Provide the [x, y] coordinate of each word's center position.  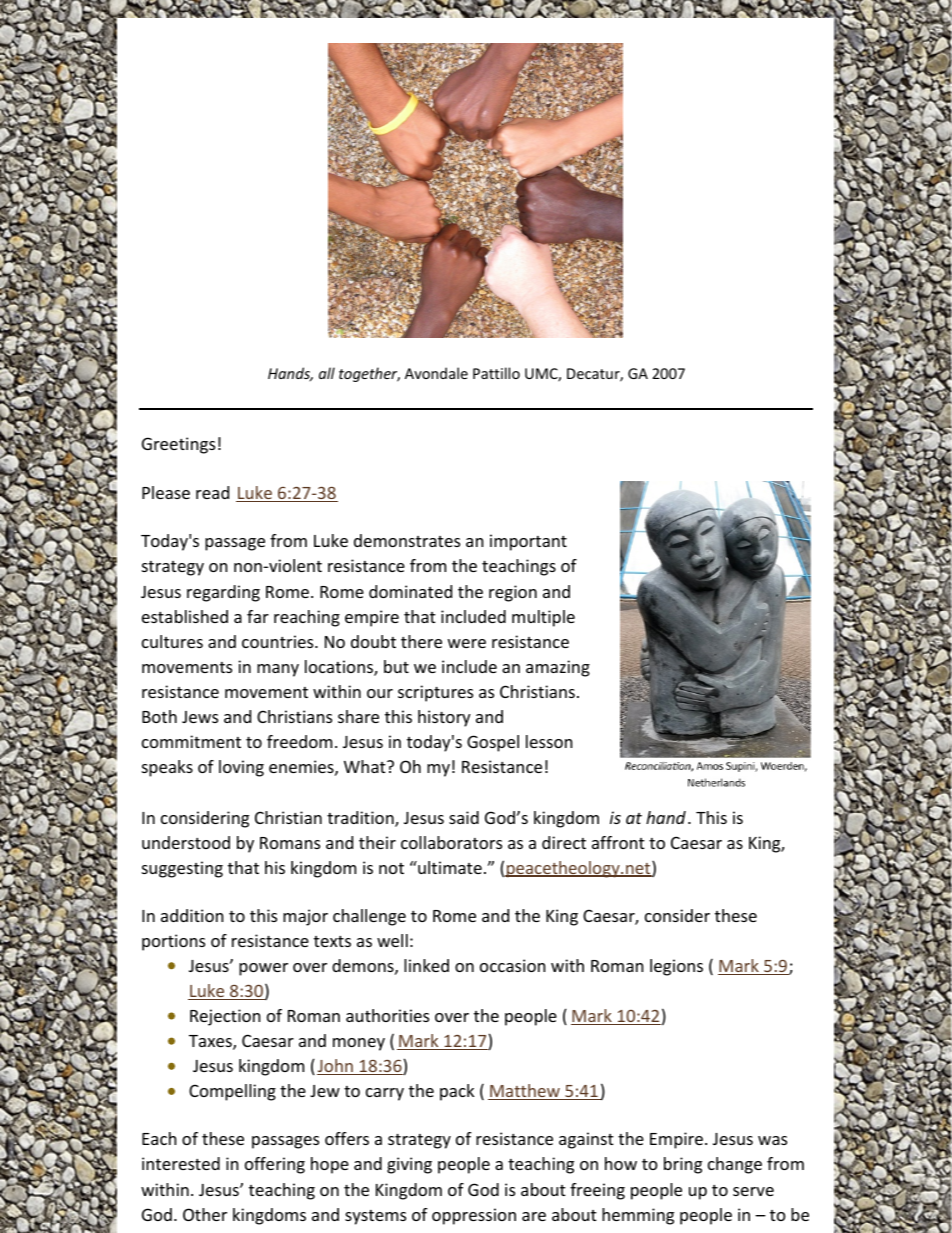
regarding [223, 593]
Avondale [436, 373]
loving [241, 768]
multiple [543, 618]
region [513, 593]
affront [618, 842]
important [528, 542]
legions [676, 967]
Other [205, 1214]
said [464, 817]
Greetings [178, 445]
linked [426, 965]
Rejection [225, 1017]
